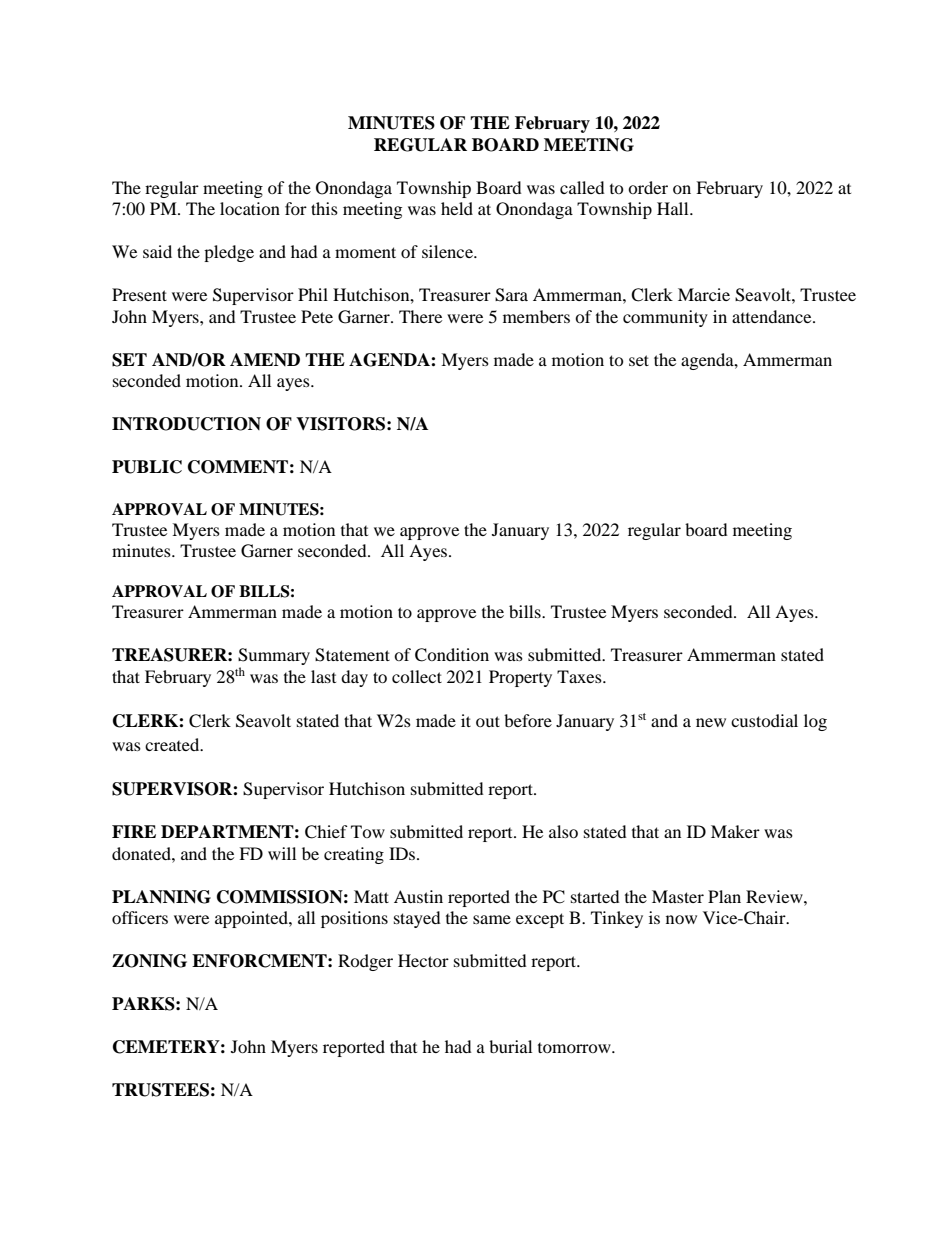  I want to click on location, so click(250, 208).
